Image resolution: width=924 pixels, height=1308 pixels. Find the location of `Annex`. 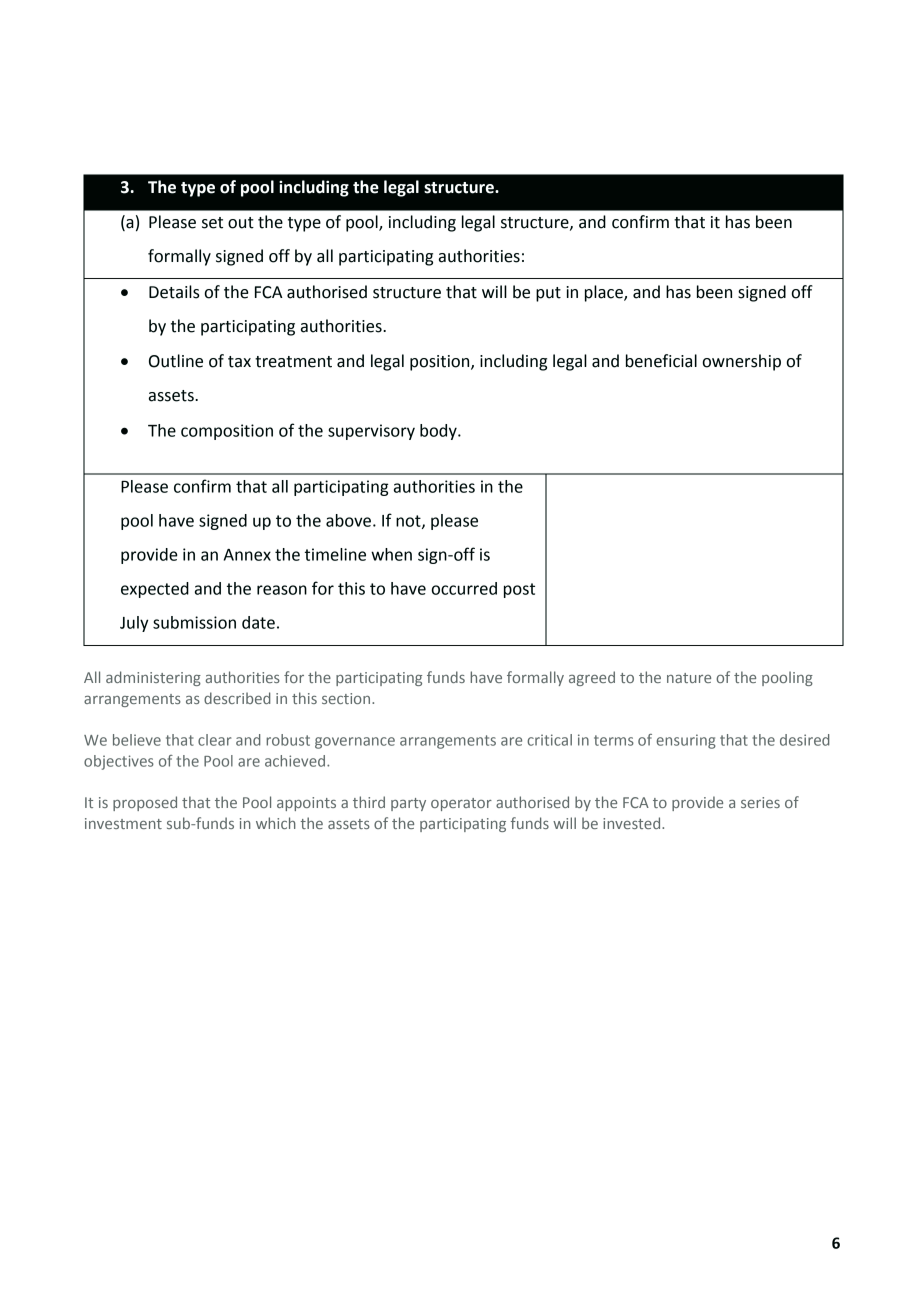

Annex is located at coordinates (247, 555).
